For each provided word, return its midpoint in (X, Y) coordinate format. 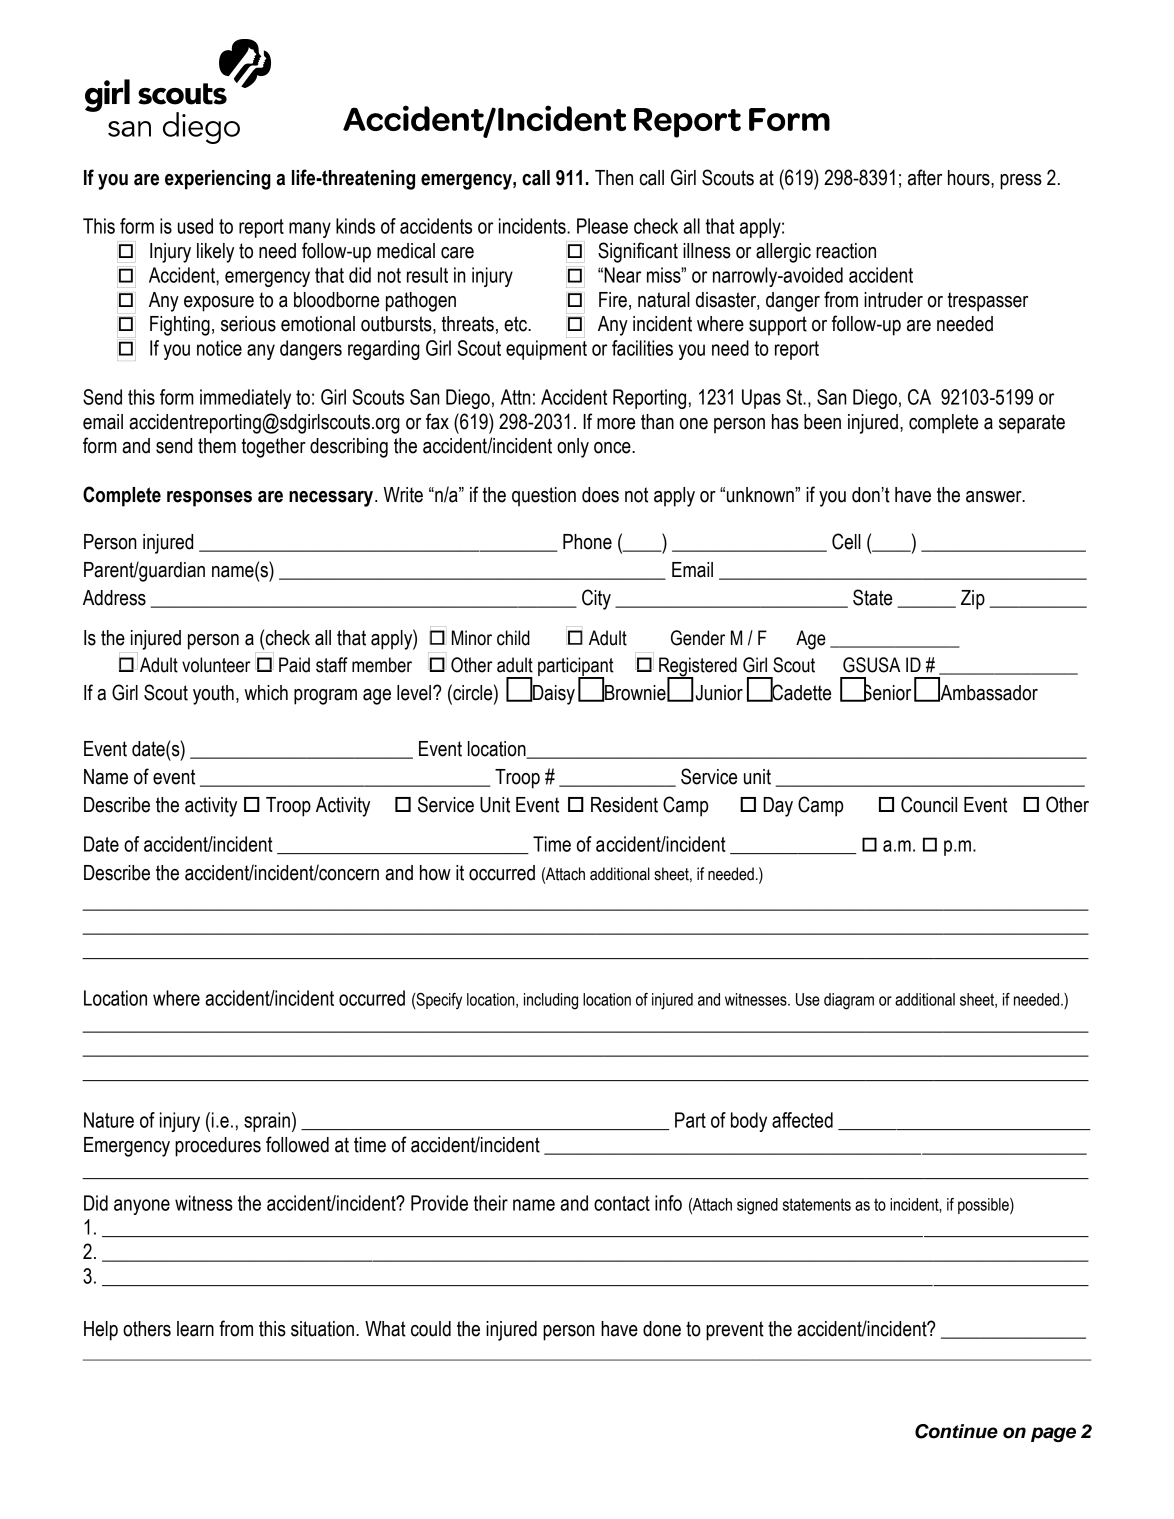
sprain (267, 1122)
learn (195, 1329)
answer (995, 497)
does (600, 495)
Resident (624, 805)
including (551, 1001)
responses (209, 499)
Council (929, 804)
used (195, 226)
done (662, 1329)
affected (802, 1120)
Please (602, 226)
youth (213, 695)
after (925, 177)
